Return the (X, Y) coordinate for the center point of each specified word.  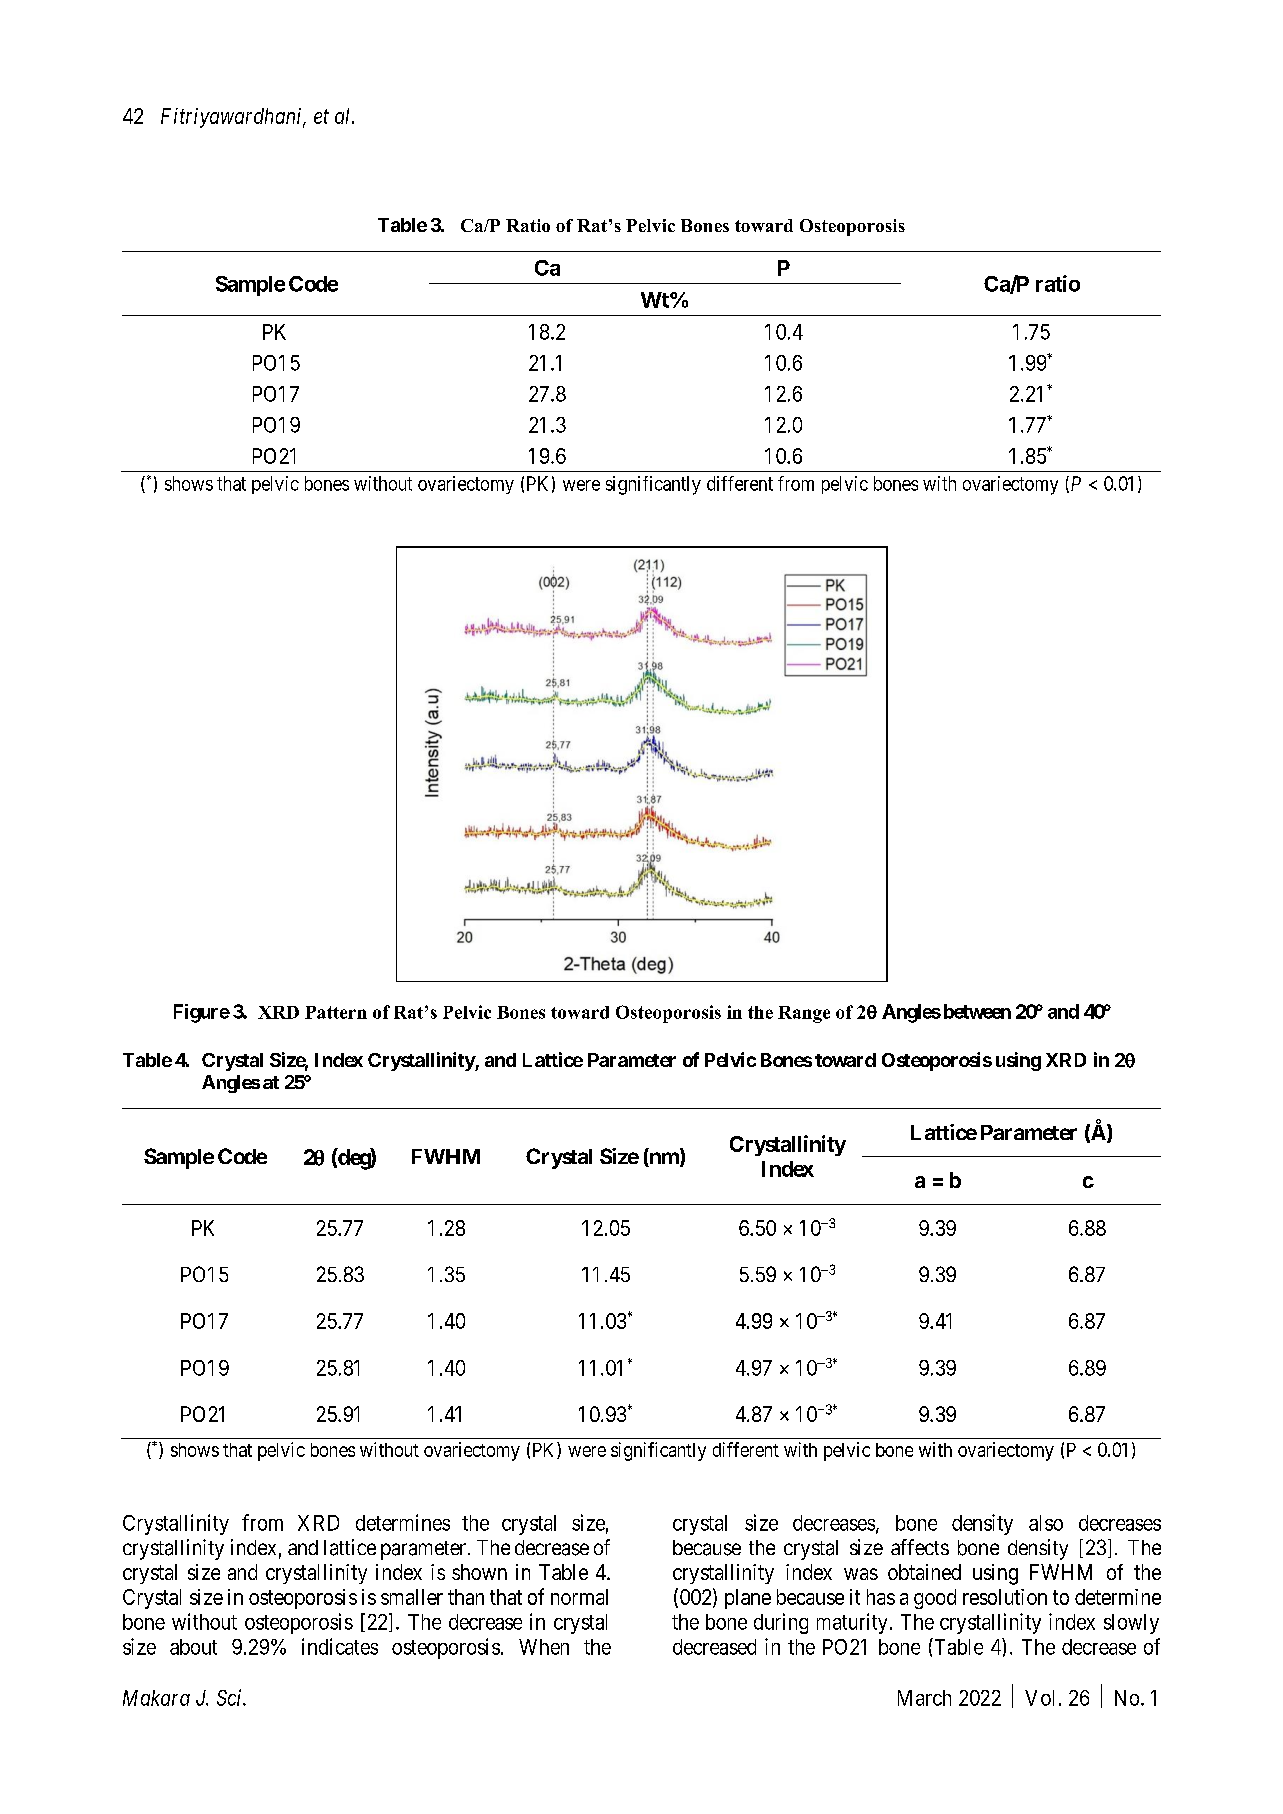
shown (479, 1572)
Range (804, 1014)
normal (579, 1597)
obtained (924, 1572)
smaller (412, 1597)
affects (920, 1547)
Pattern (336, 1012)
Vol (1039, 1698)
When (544, 1647)
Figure (202, 1013)
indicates (340, 1646)
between (977, 1011)
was (861, 1574)
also (1046, 1523)
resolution (1005, 1597)
